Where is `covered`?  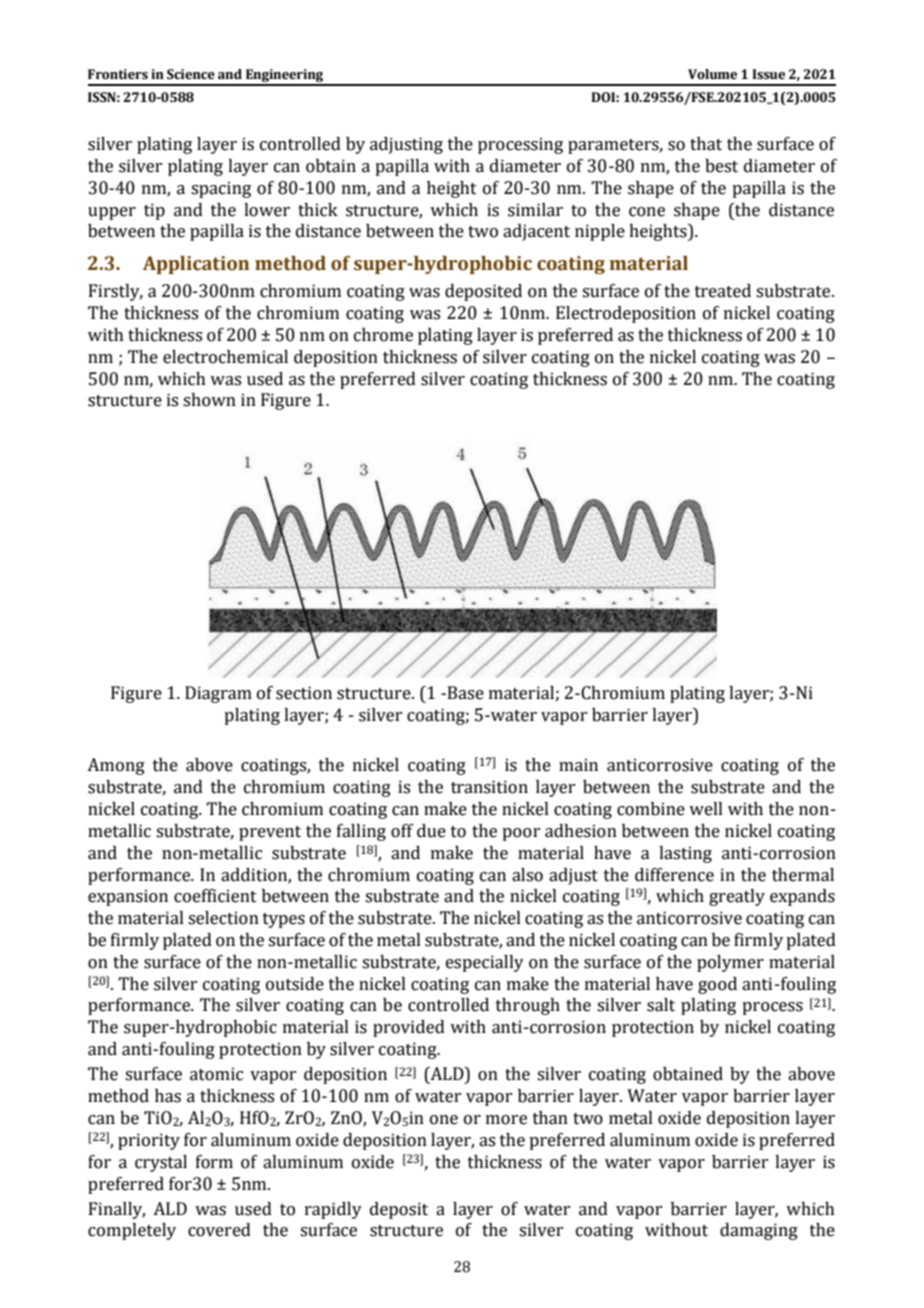
covered is located at coordinates (219, 1230).
